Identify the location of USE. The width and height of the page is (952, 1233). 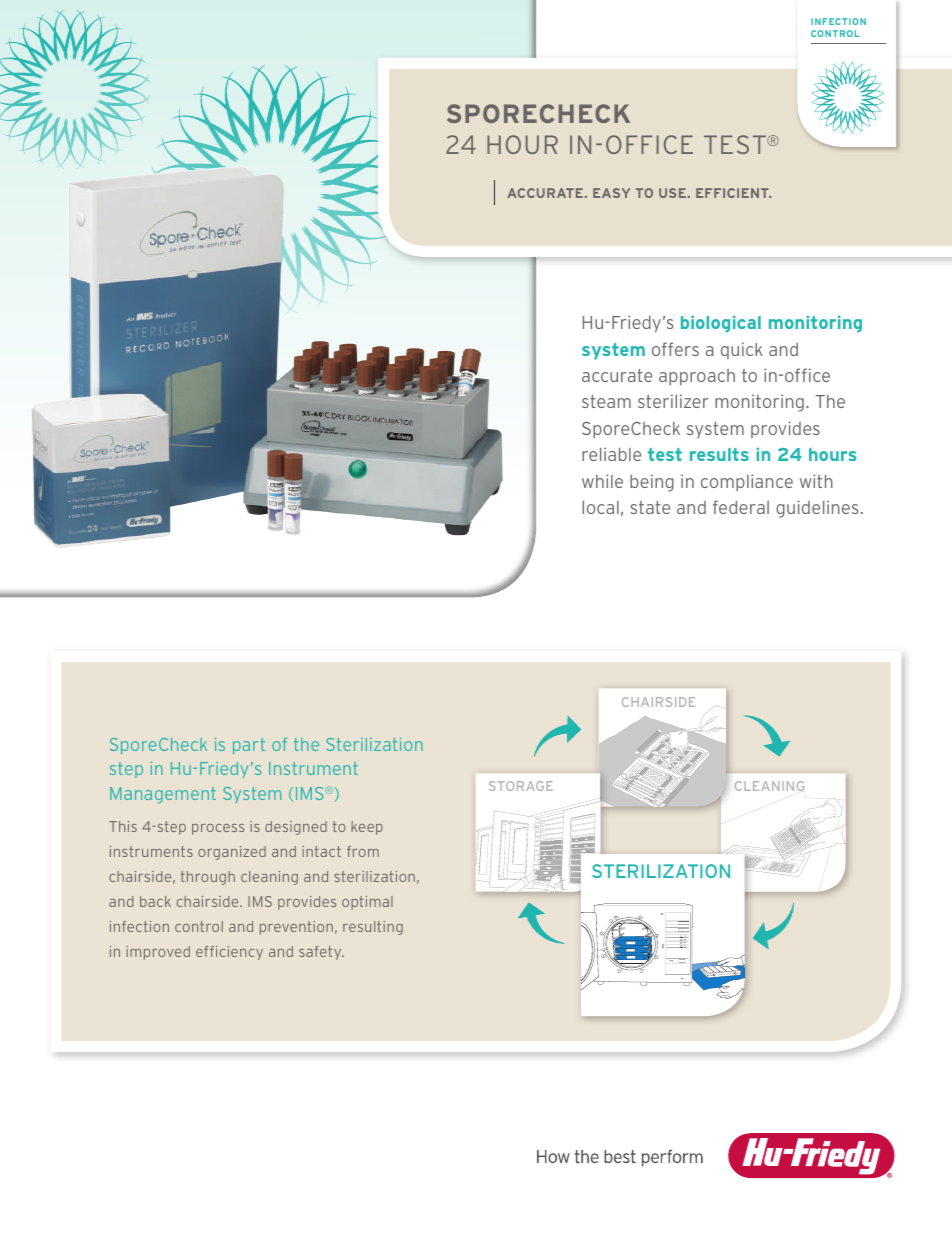
(672, 193).
